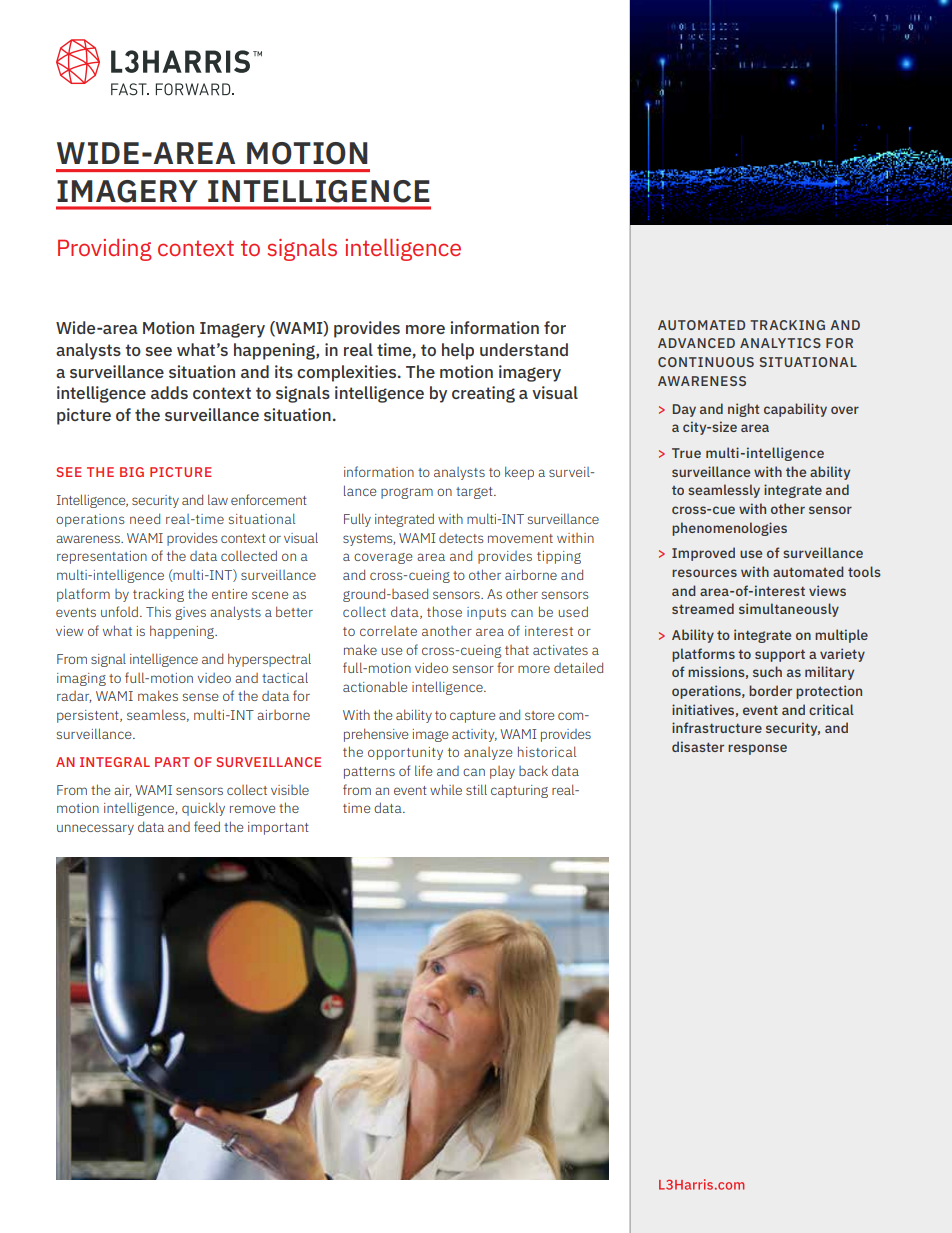 The image size is (952, 1233). I want to click on quickly, so click(203, 809).
